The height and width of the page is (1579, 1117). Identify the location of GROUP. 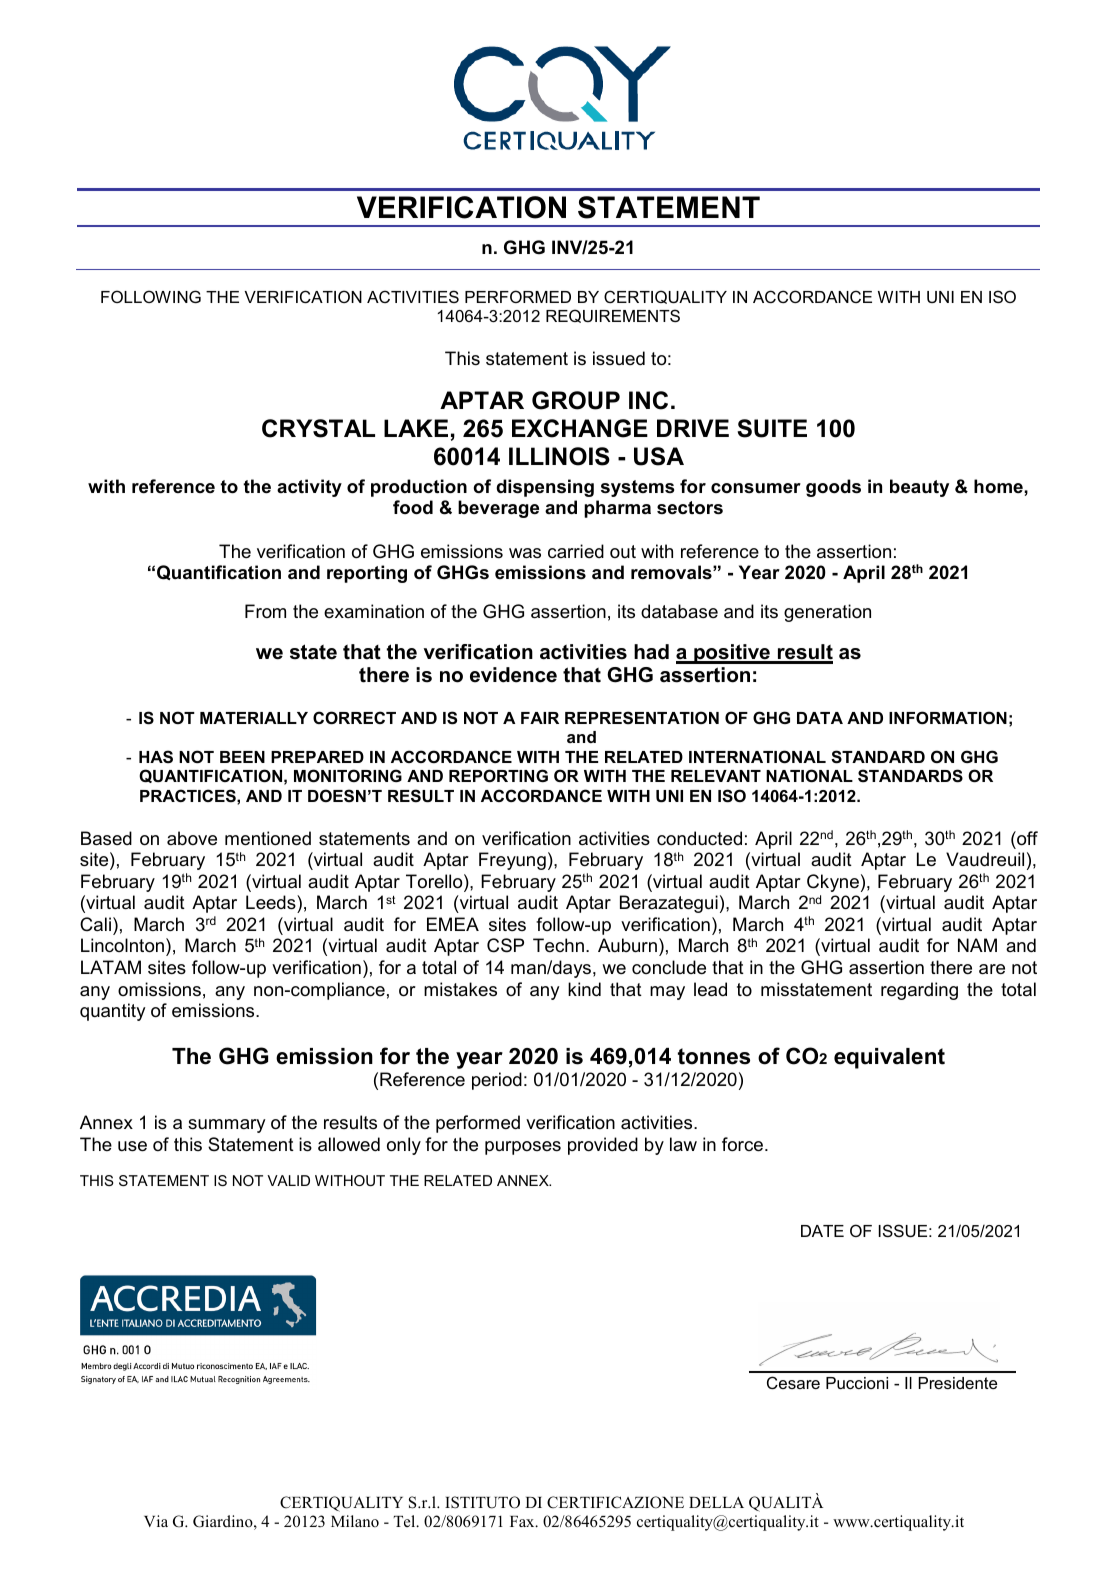
(576, 400).
